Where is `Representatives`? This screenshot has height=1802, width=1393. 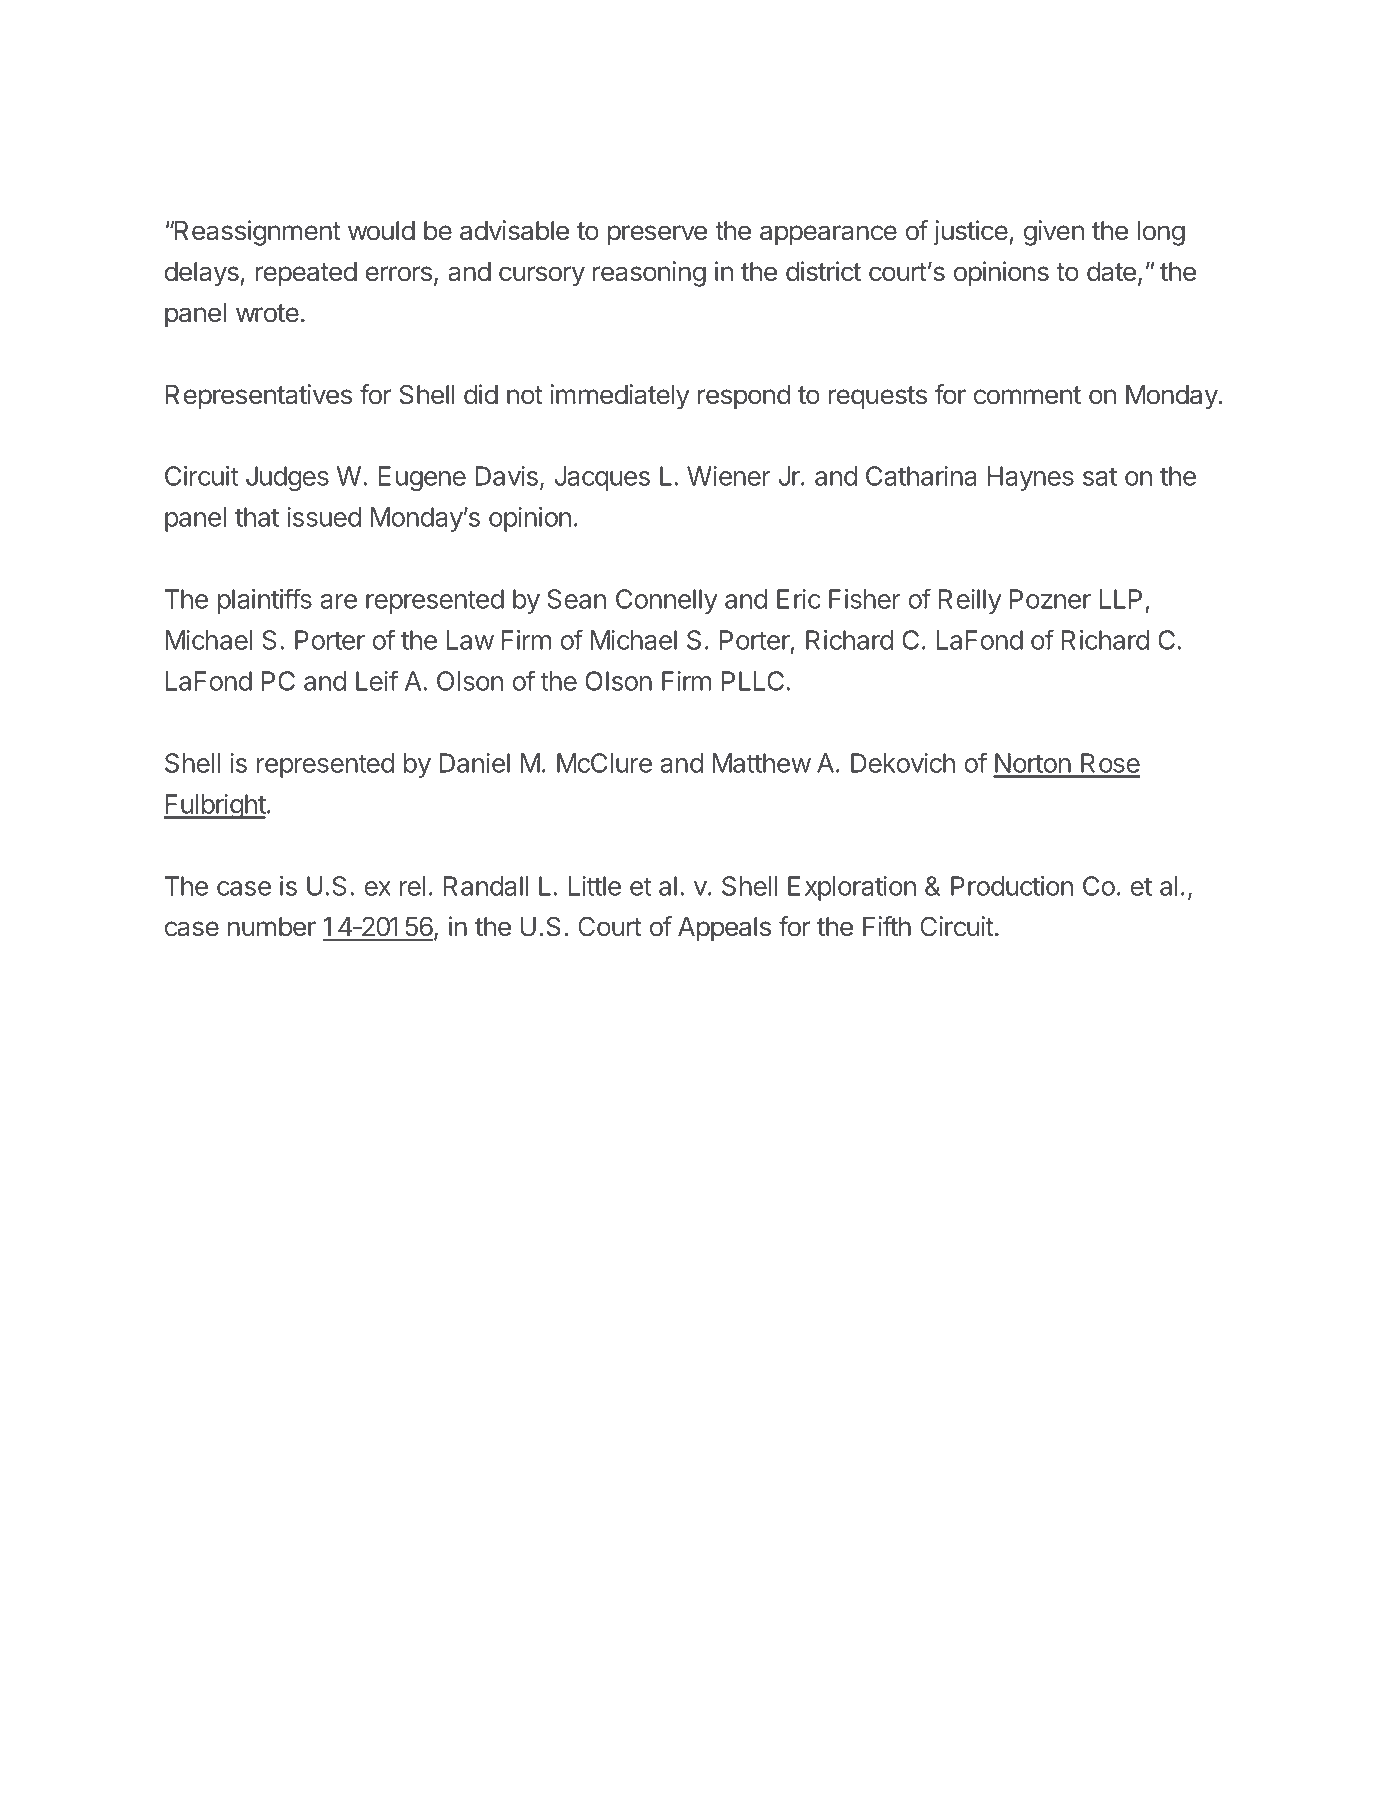 Representatives is located at coordinates (259, 397).
